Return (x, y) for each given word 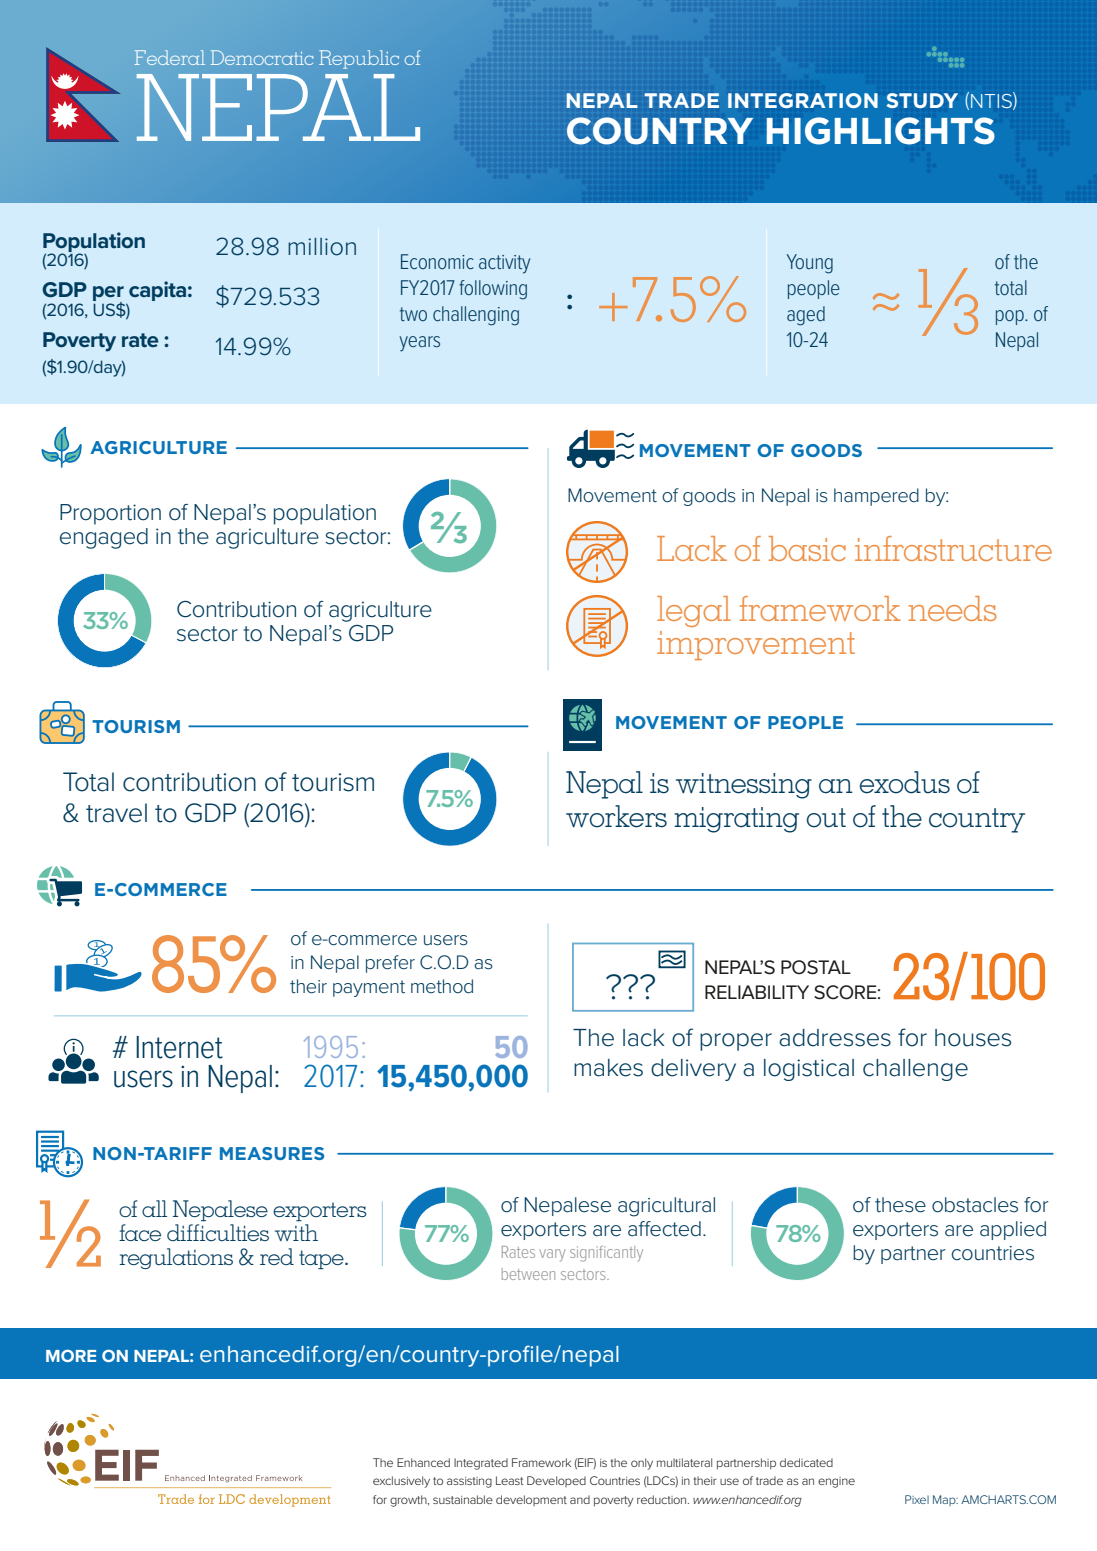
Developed (556, 1481)
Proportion (110, 514)
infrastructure (953, 548)
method (442, 986)
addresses (835, 1038)
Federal (170, 57)
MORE (71, 1355)
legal (694, 611)
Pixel (917, 1499)
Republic (359, 59)
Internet (179, 1047)
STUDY (922, 100)
